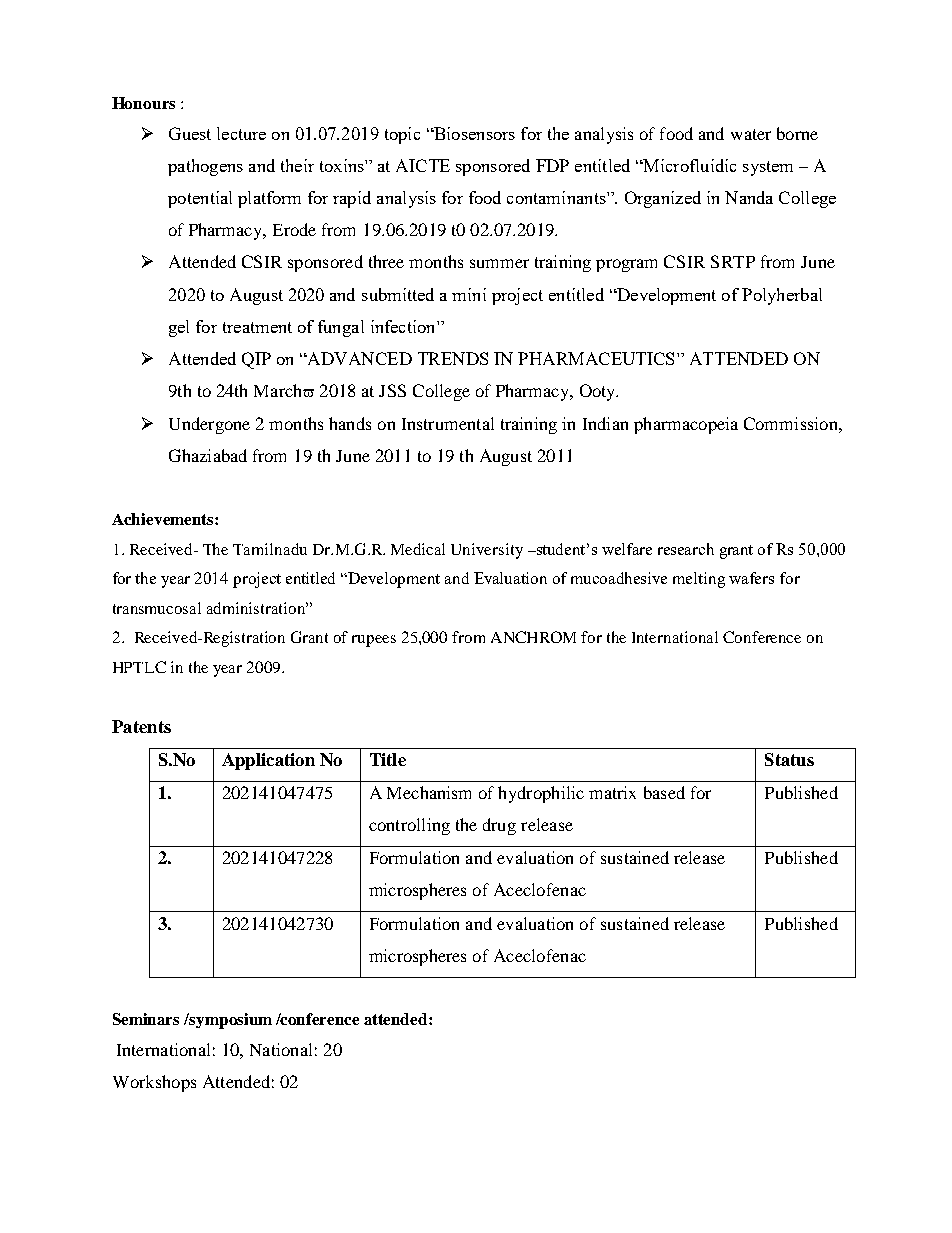  What do you see at coordinates (241, 133) in the screenshot?
I see `lecture` at bounding box center [241, 133].
